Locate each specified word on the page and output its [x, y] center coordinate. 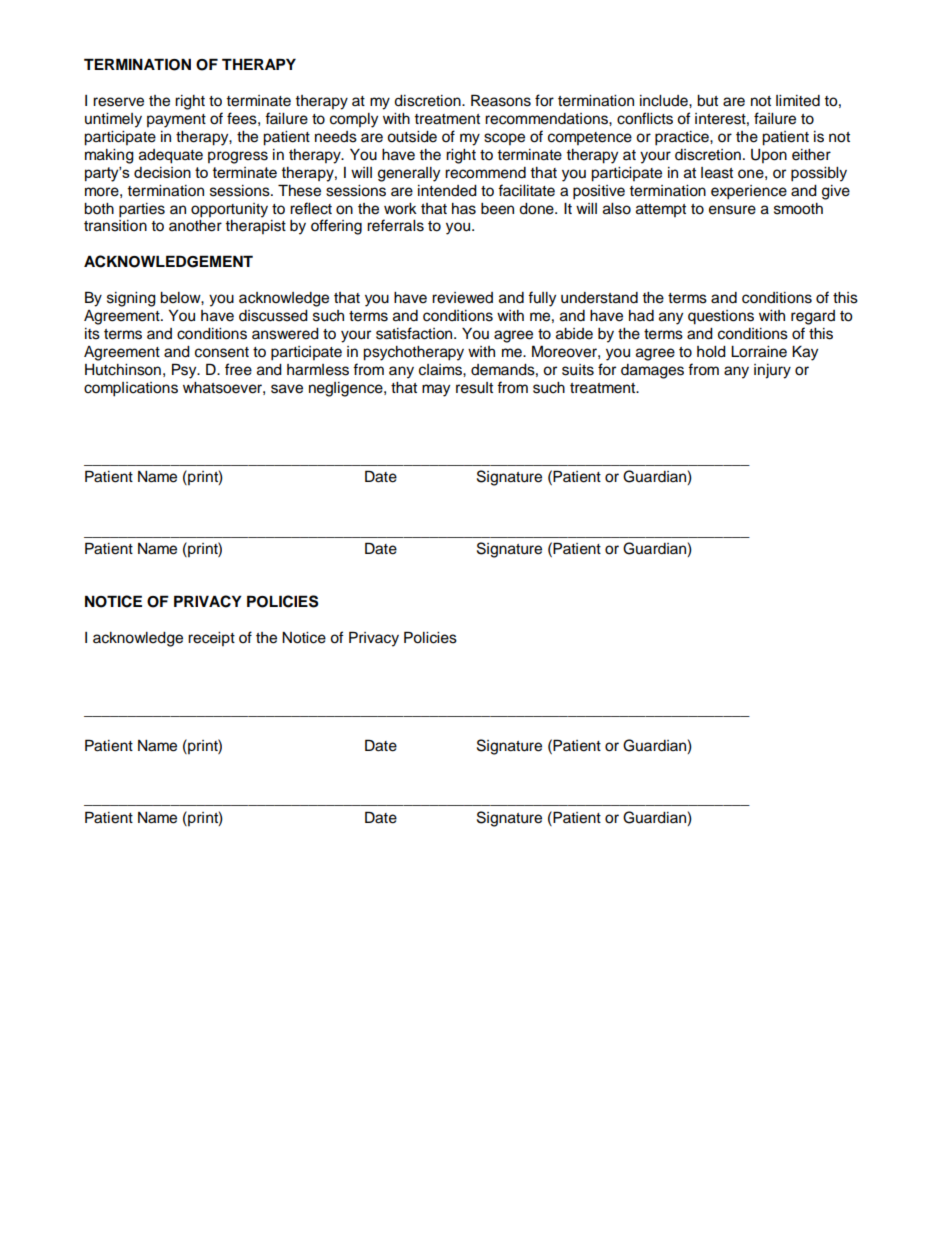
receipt [211, 639]
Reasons [501, 100]
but [707, 101]
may [436, 390]
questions [721, 317]
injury [772, 371]
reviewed [462, 298]
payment [176, 121]
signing [131, 299]
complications [131, 389]
